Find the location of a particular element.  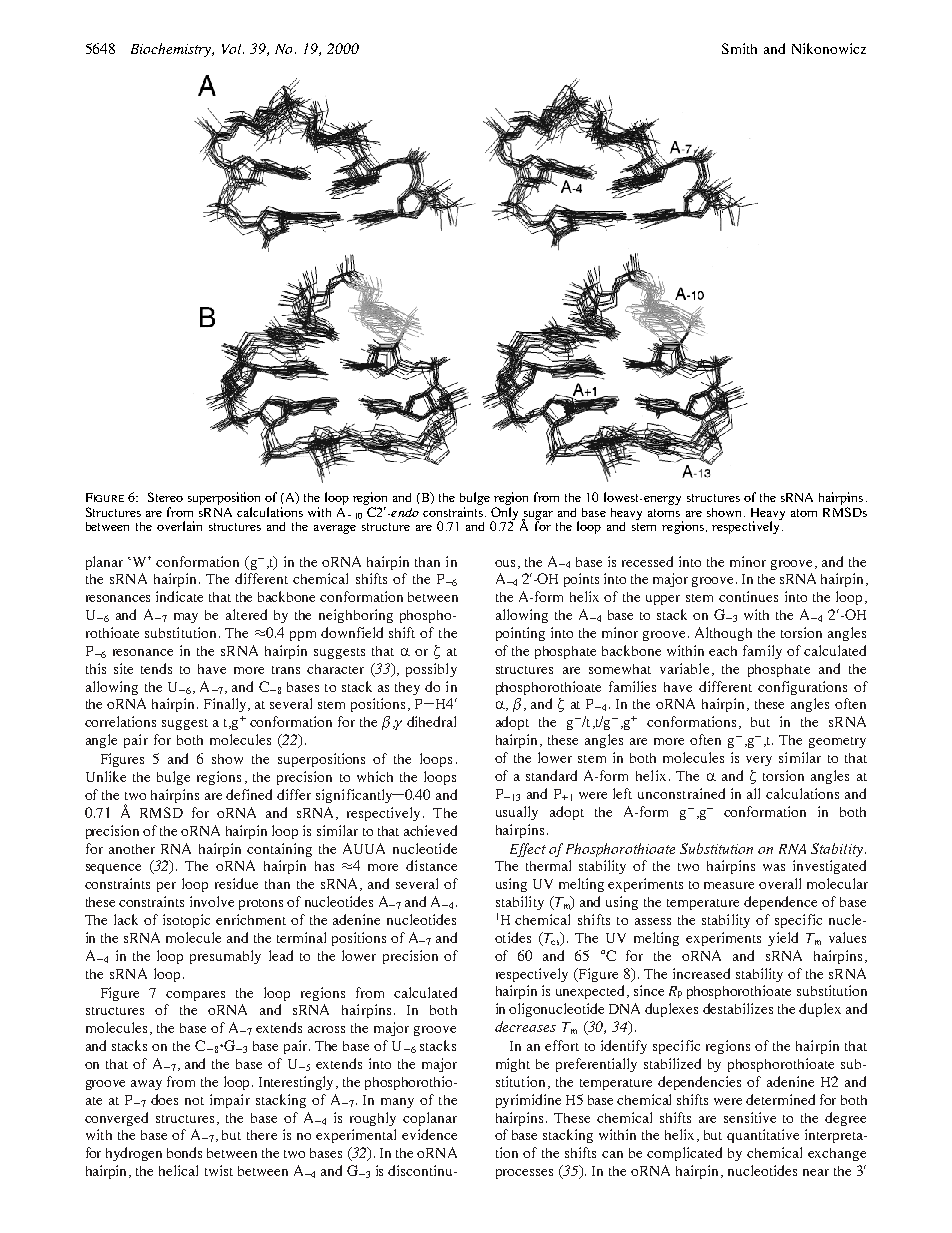

continues is located at coordinates (748, 596).
